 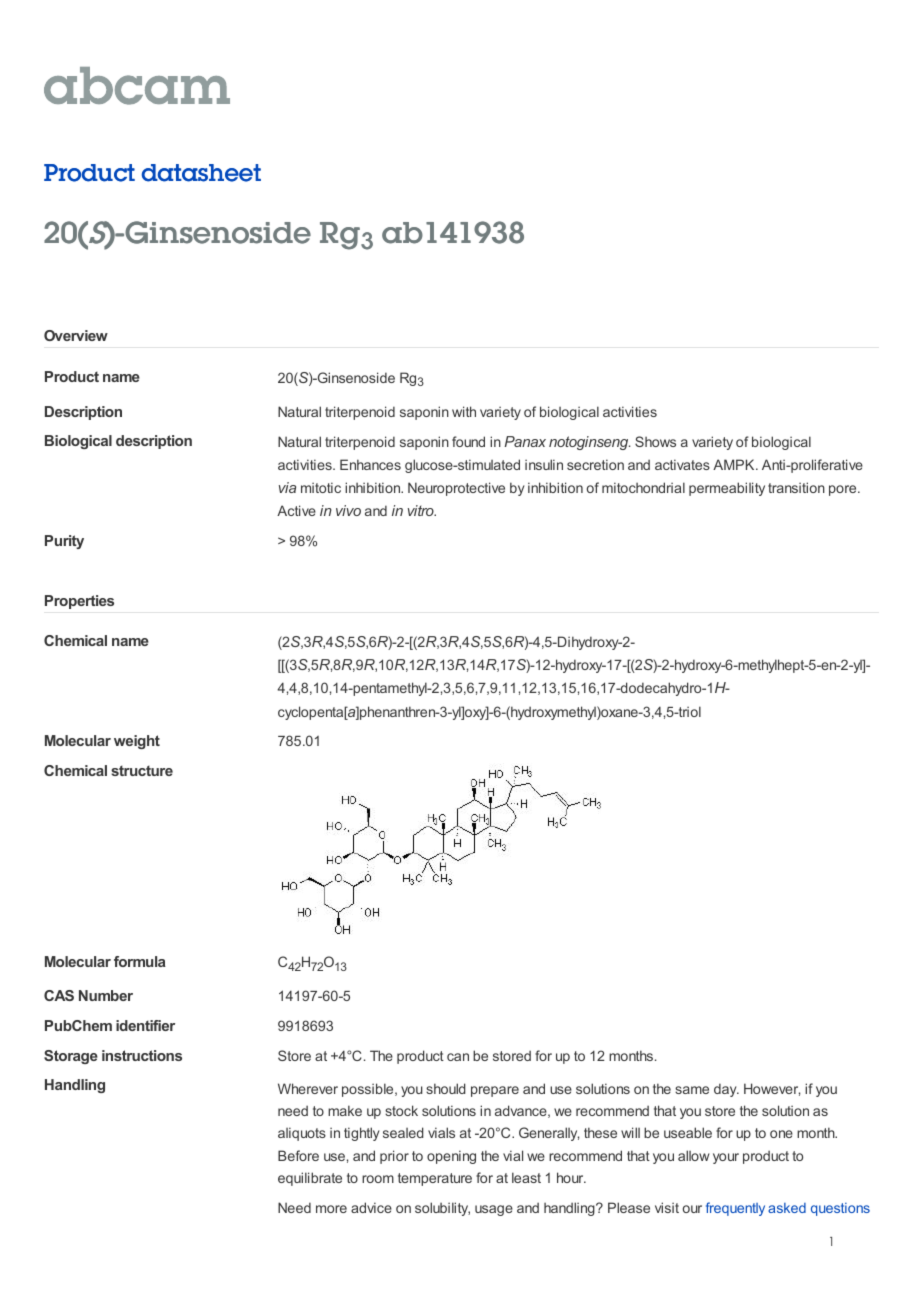 What do you see at coordinates (435, 1179) in the document?
I see `temperature` at bounding box center [435, 1179].
